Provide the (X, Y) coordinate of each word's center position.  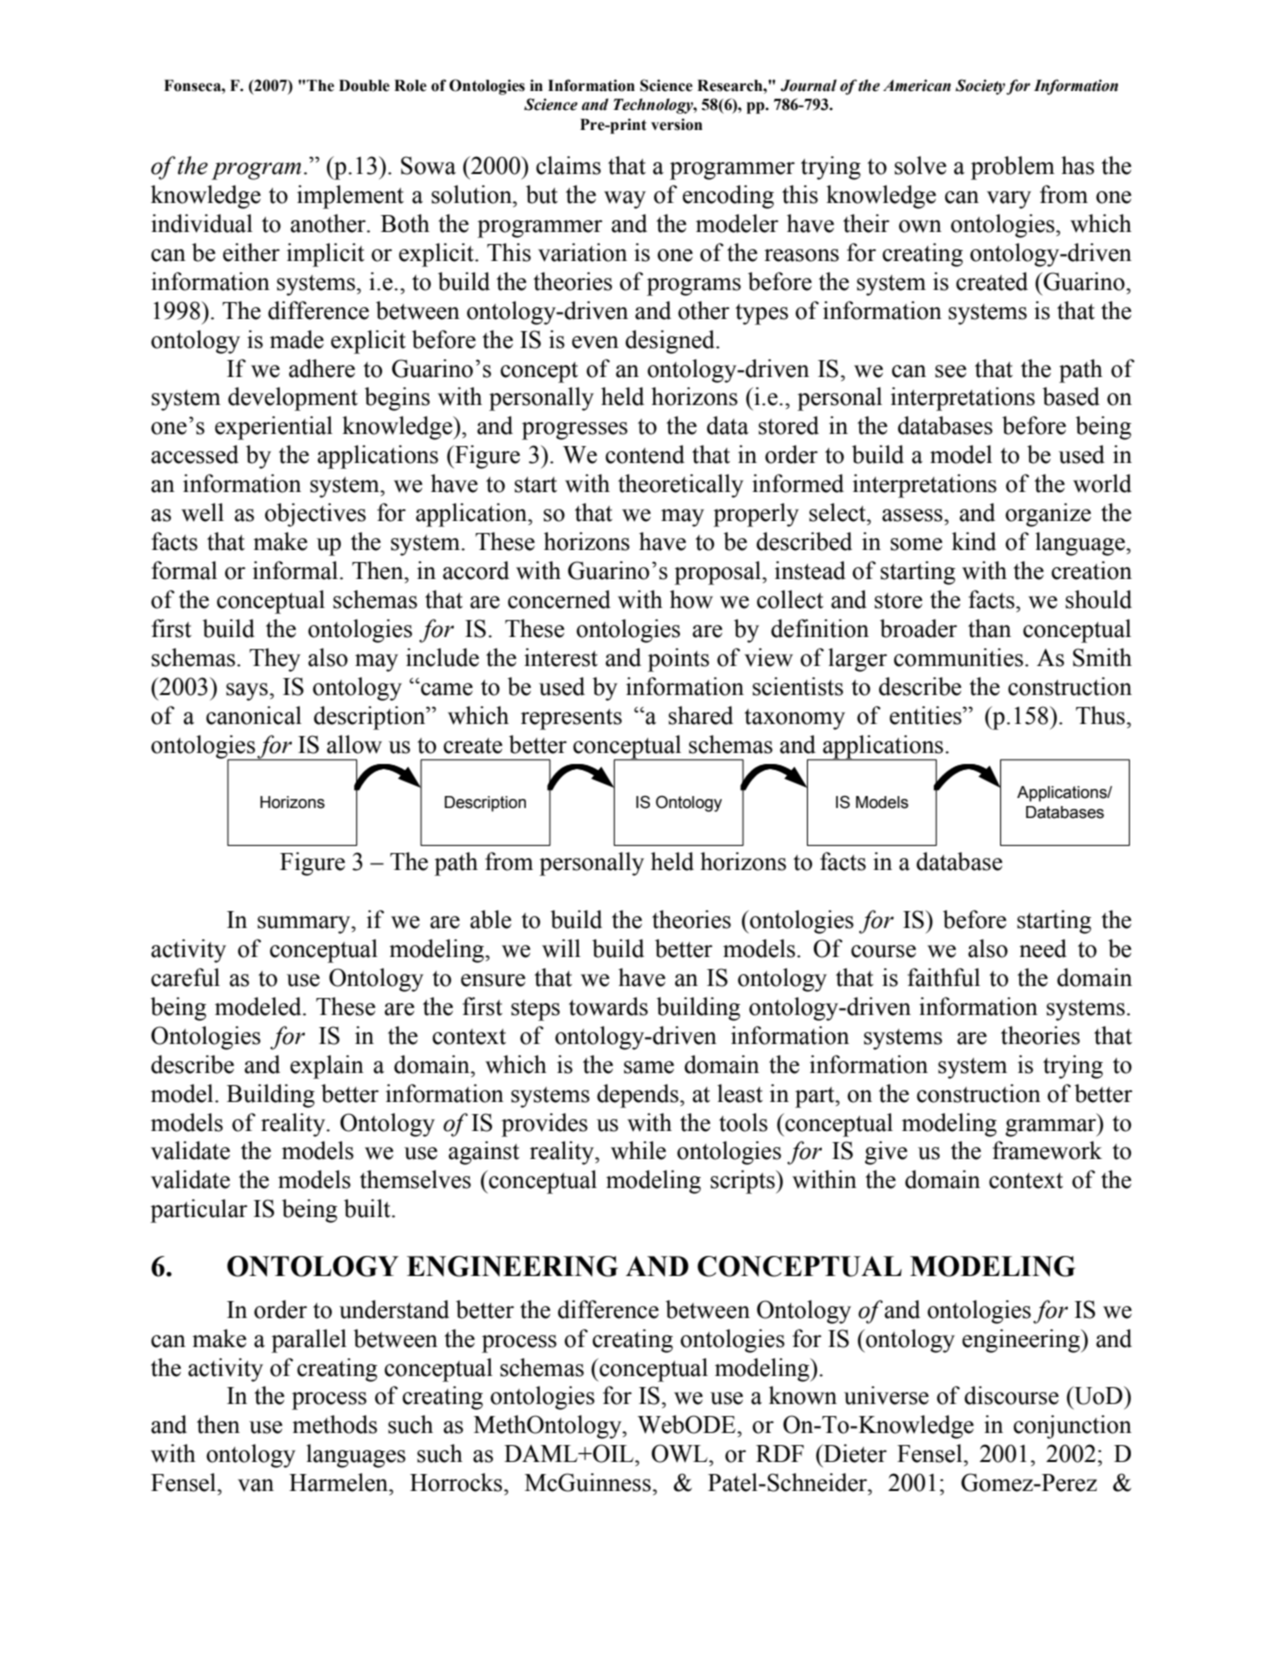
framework (1047, 1150)
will (561, 948)
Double (364, 86)
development (293, 399)
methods (334, 1424)
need (1043, 948)
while (638, 1150)
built (368, 1208)
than (989, 628)
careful (185, 977)
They (275, 660)
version (676, 124)
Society (981, 87)
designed (671, 342)
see (950, 371)
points (678, 660)
